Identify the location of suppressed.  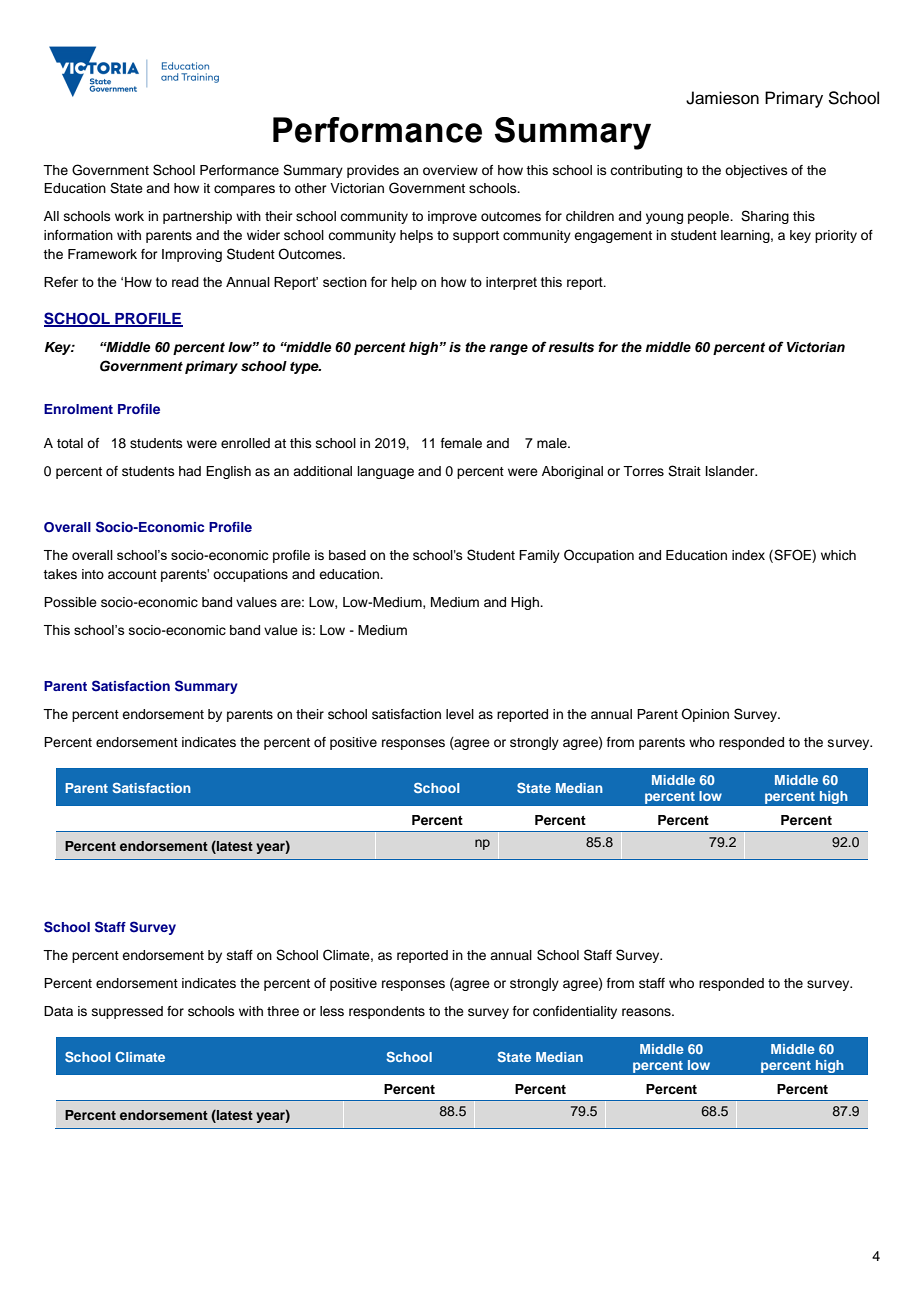
(127, 1012).
